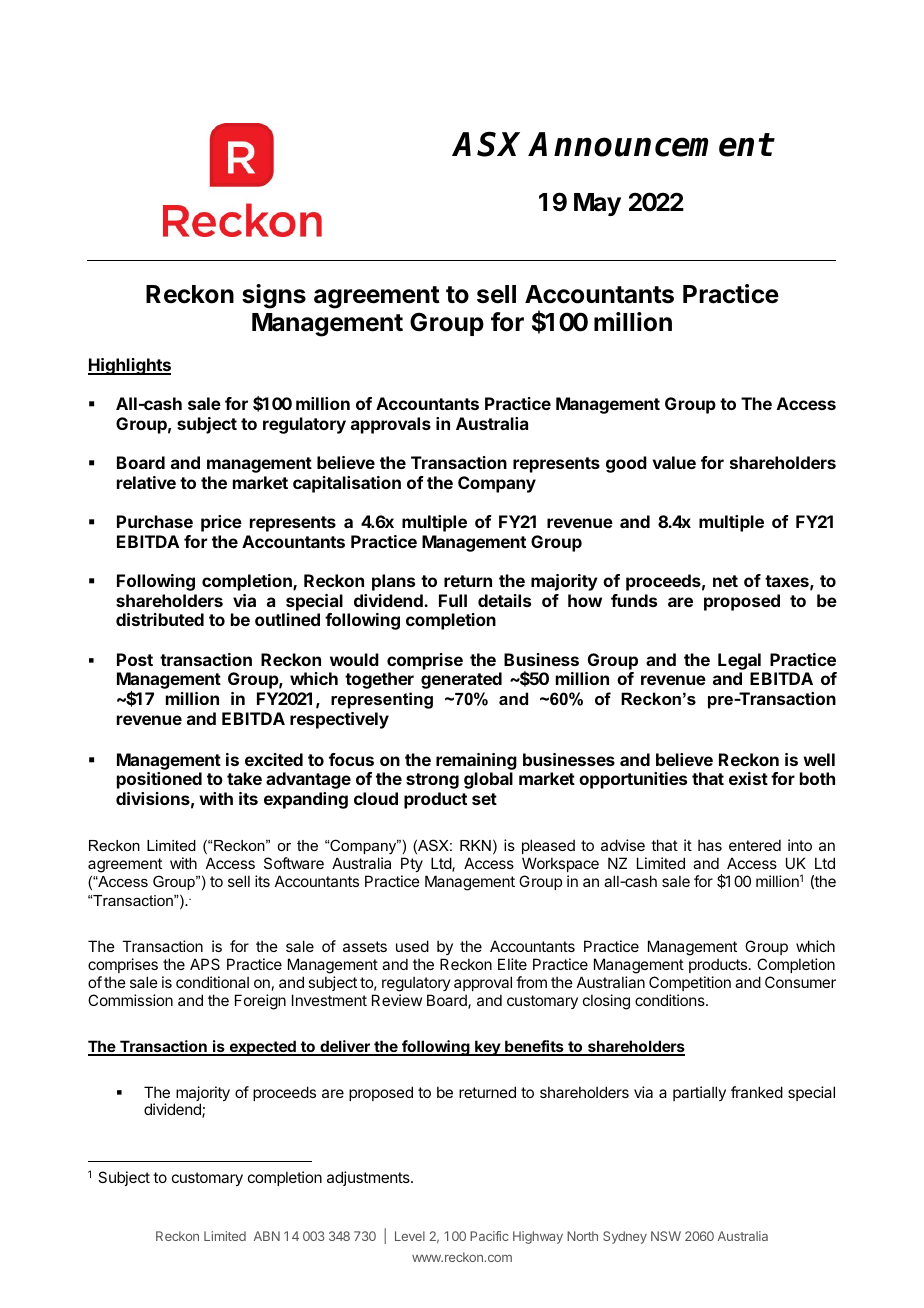 The height and width of the page is (1308, 924). What do you see at coordinates (690, 983) in the page?
I see `Competition` at bounding box center [690, 983].
